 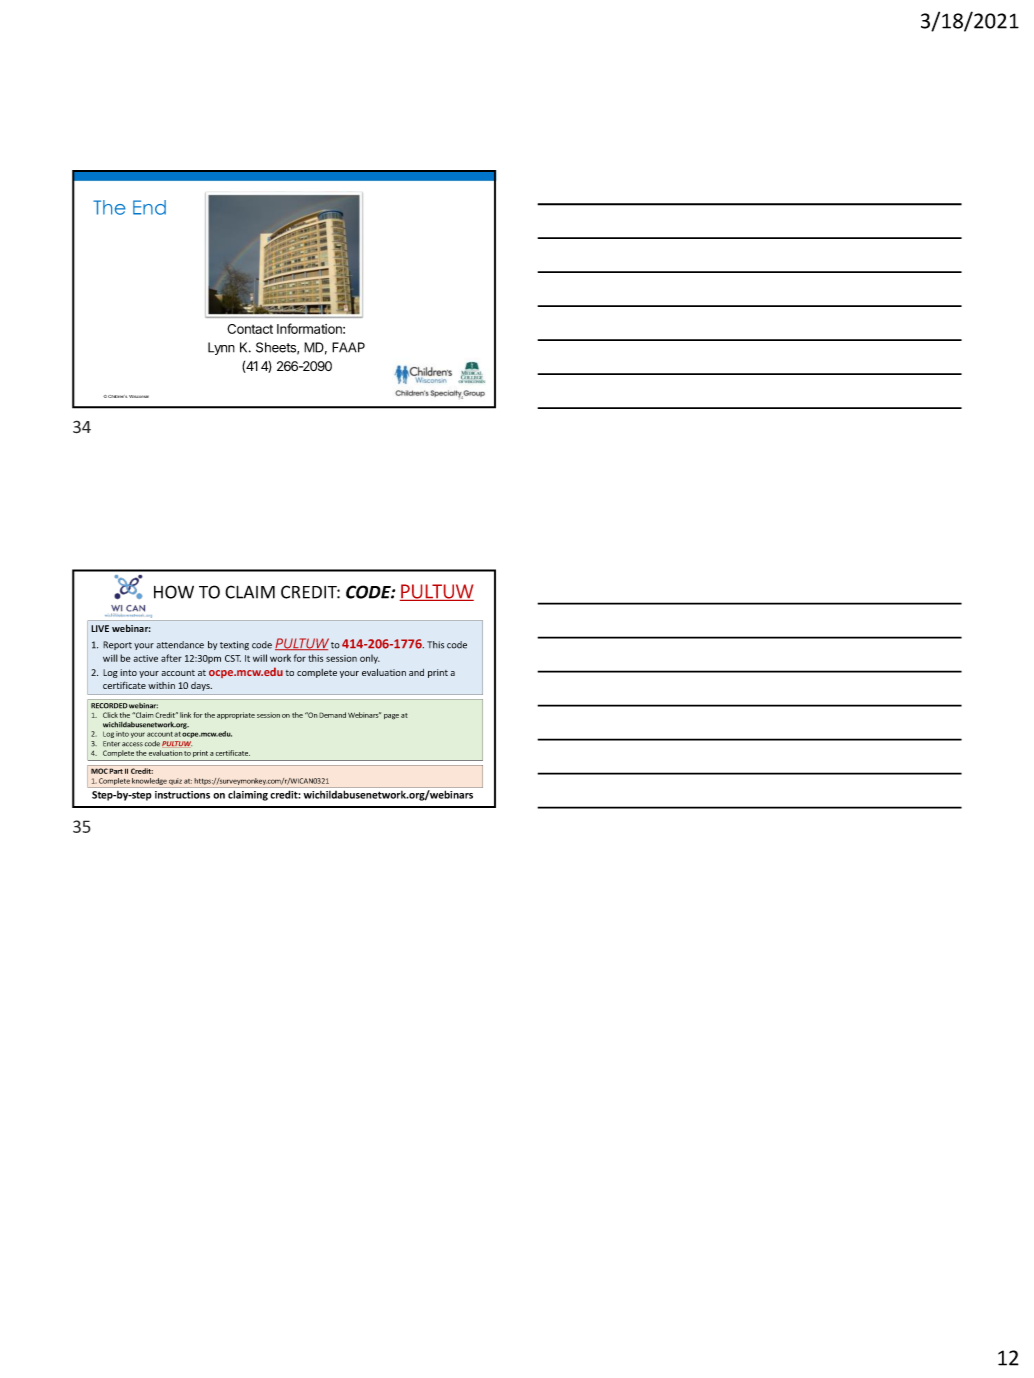 What do you see at coordinates (182, 795) in the screenshot?
I see `instructions` at bounding box center [182, 795].
